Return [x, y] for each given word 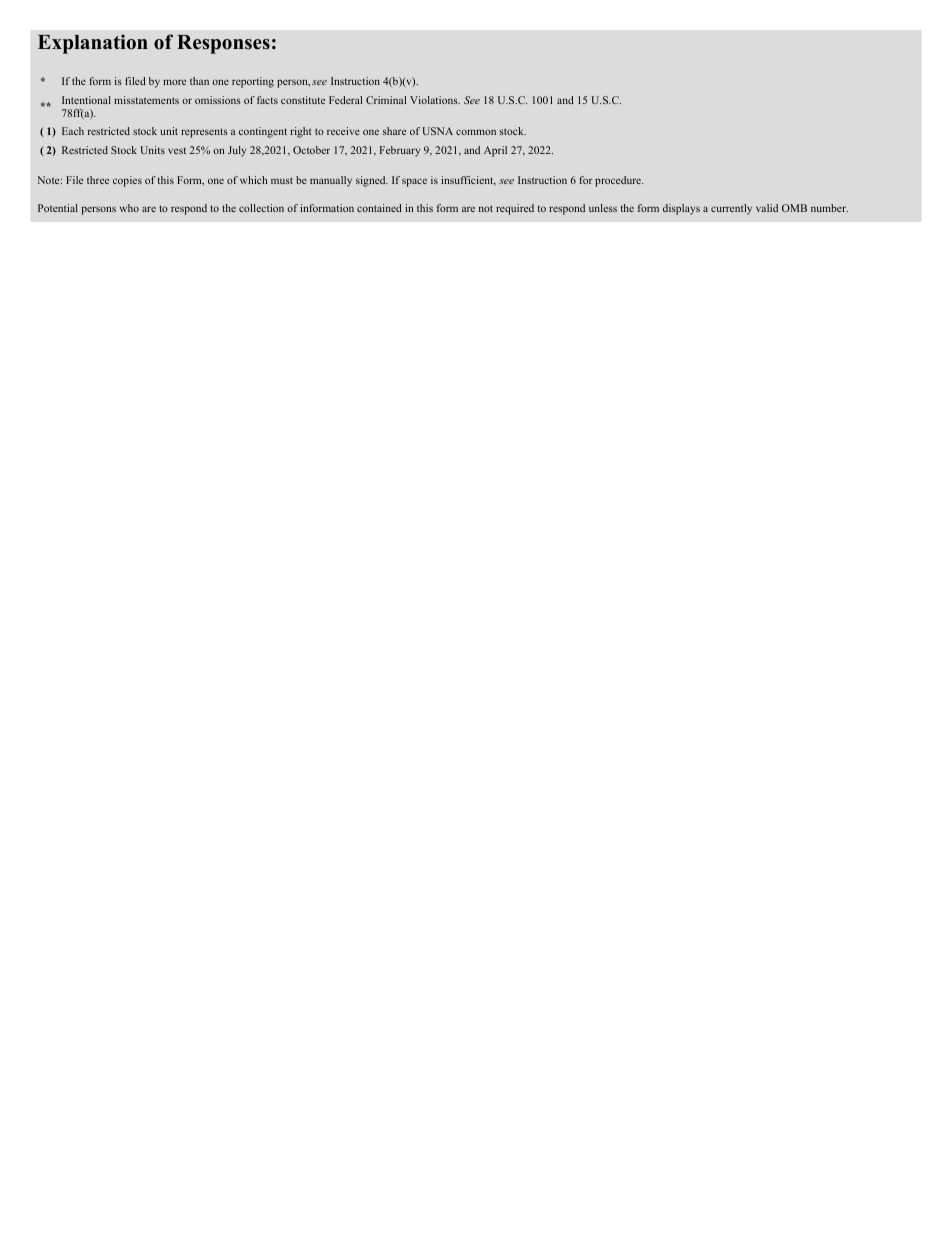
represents [204, 133]
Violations [435, 100]
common [476, 132]
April [495, 151]
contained [379, 208]
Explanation [93, 44]
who [129, 208]
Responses [223, 44]
